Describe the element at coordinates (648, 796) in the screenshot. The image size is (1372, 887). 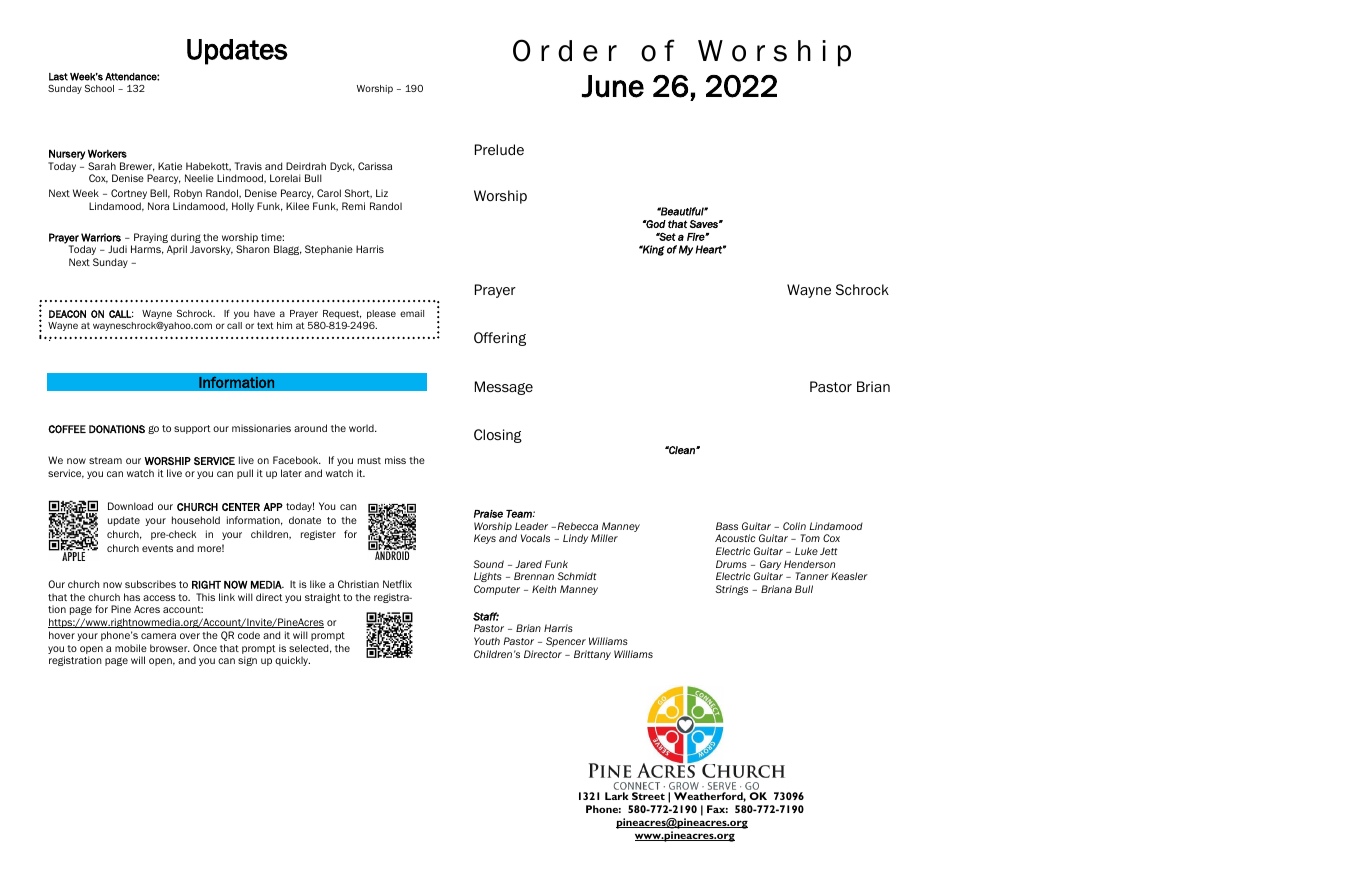
I see `Street` at that location.
